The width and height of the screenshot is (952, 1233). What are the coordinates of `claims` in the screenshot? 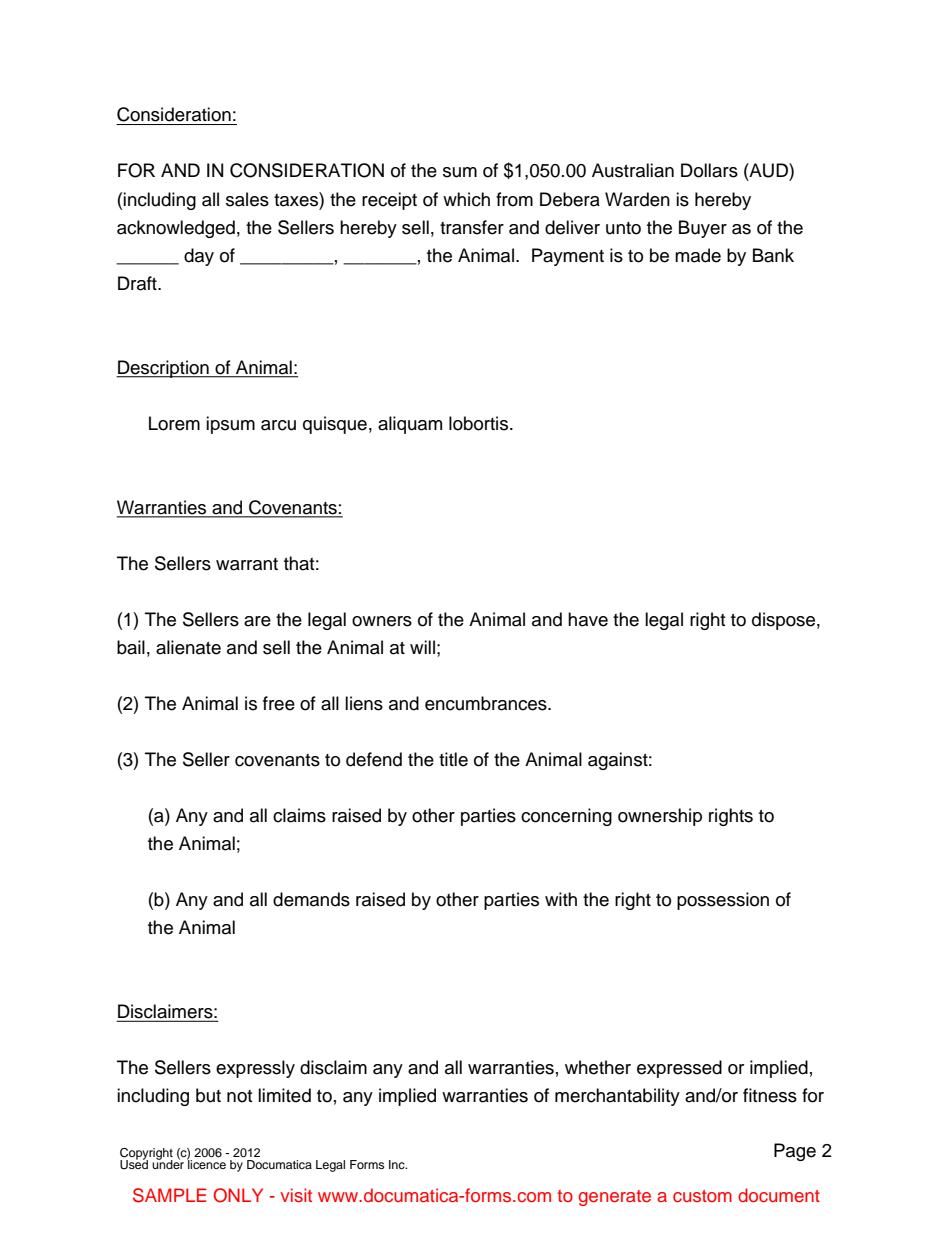 It's located at (299, 815).
